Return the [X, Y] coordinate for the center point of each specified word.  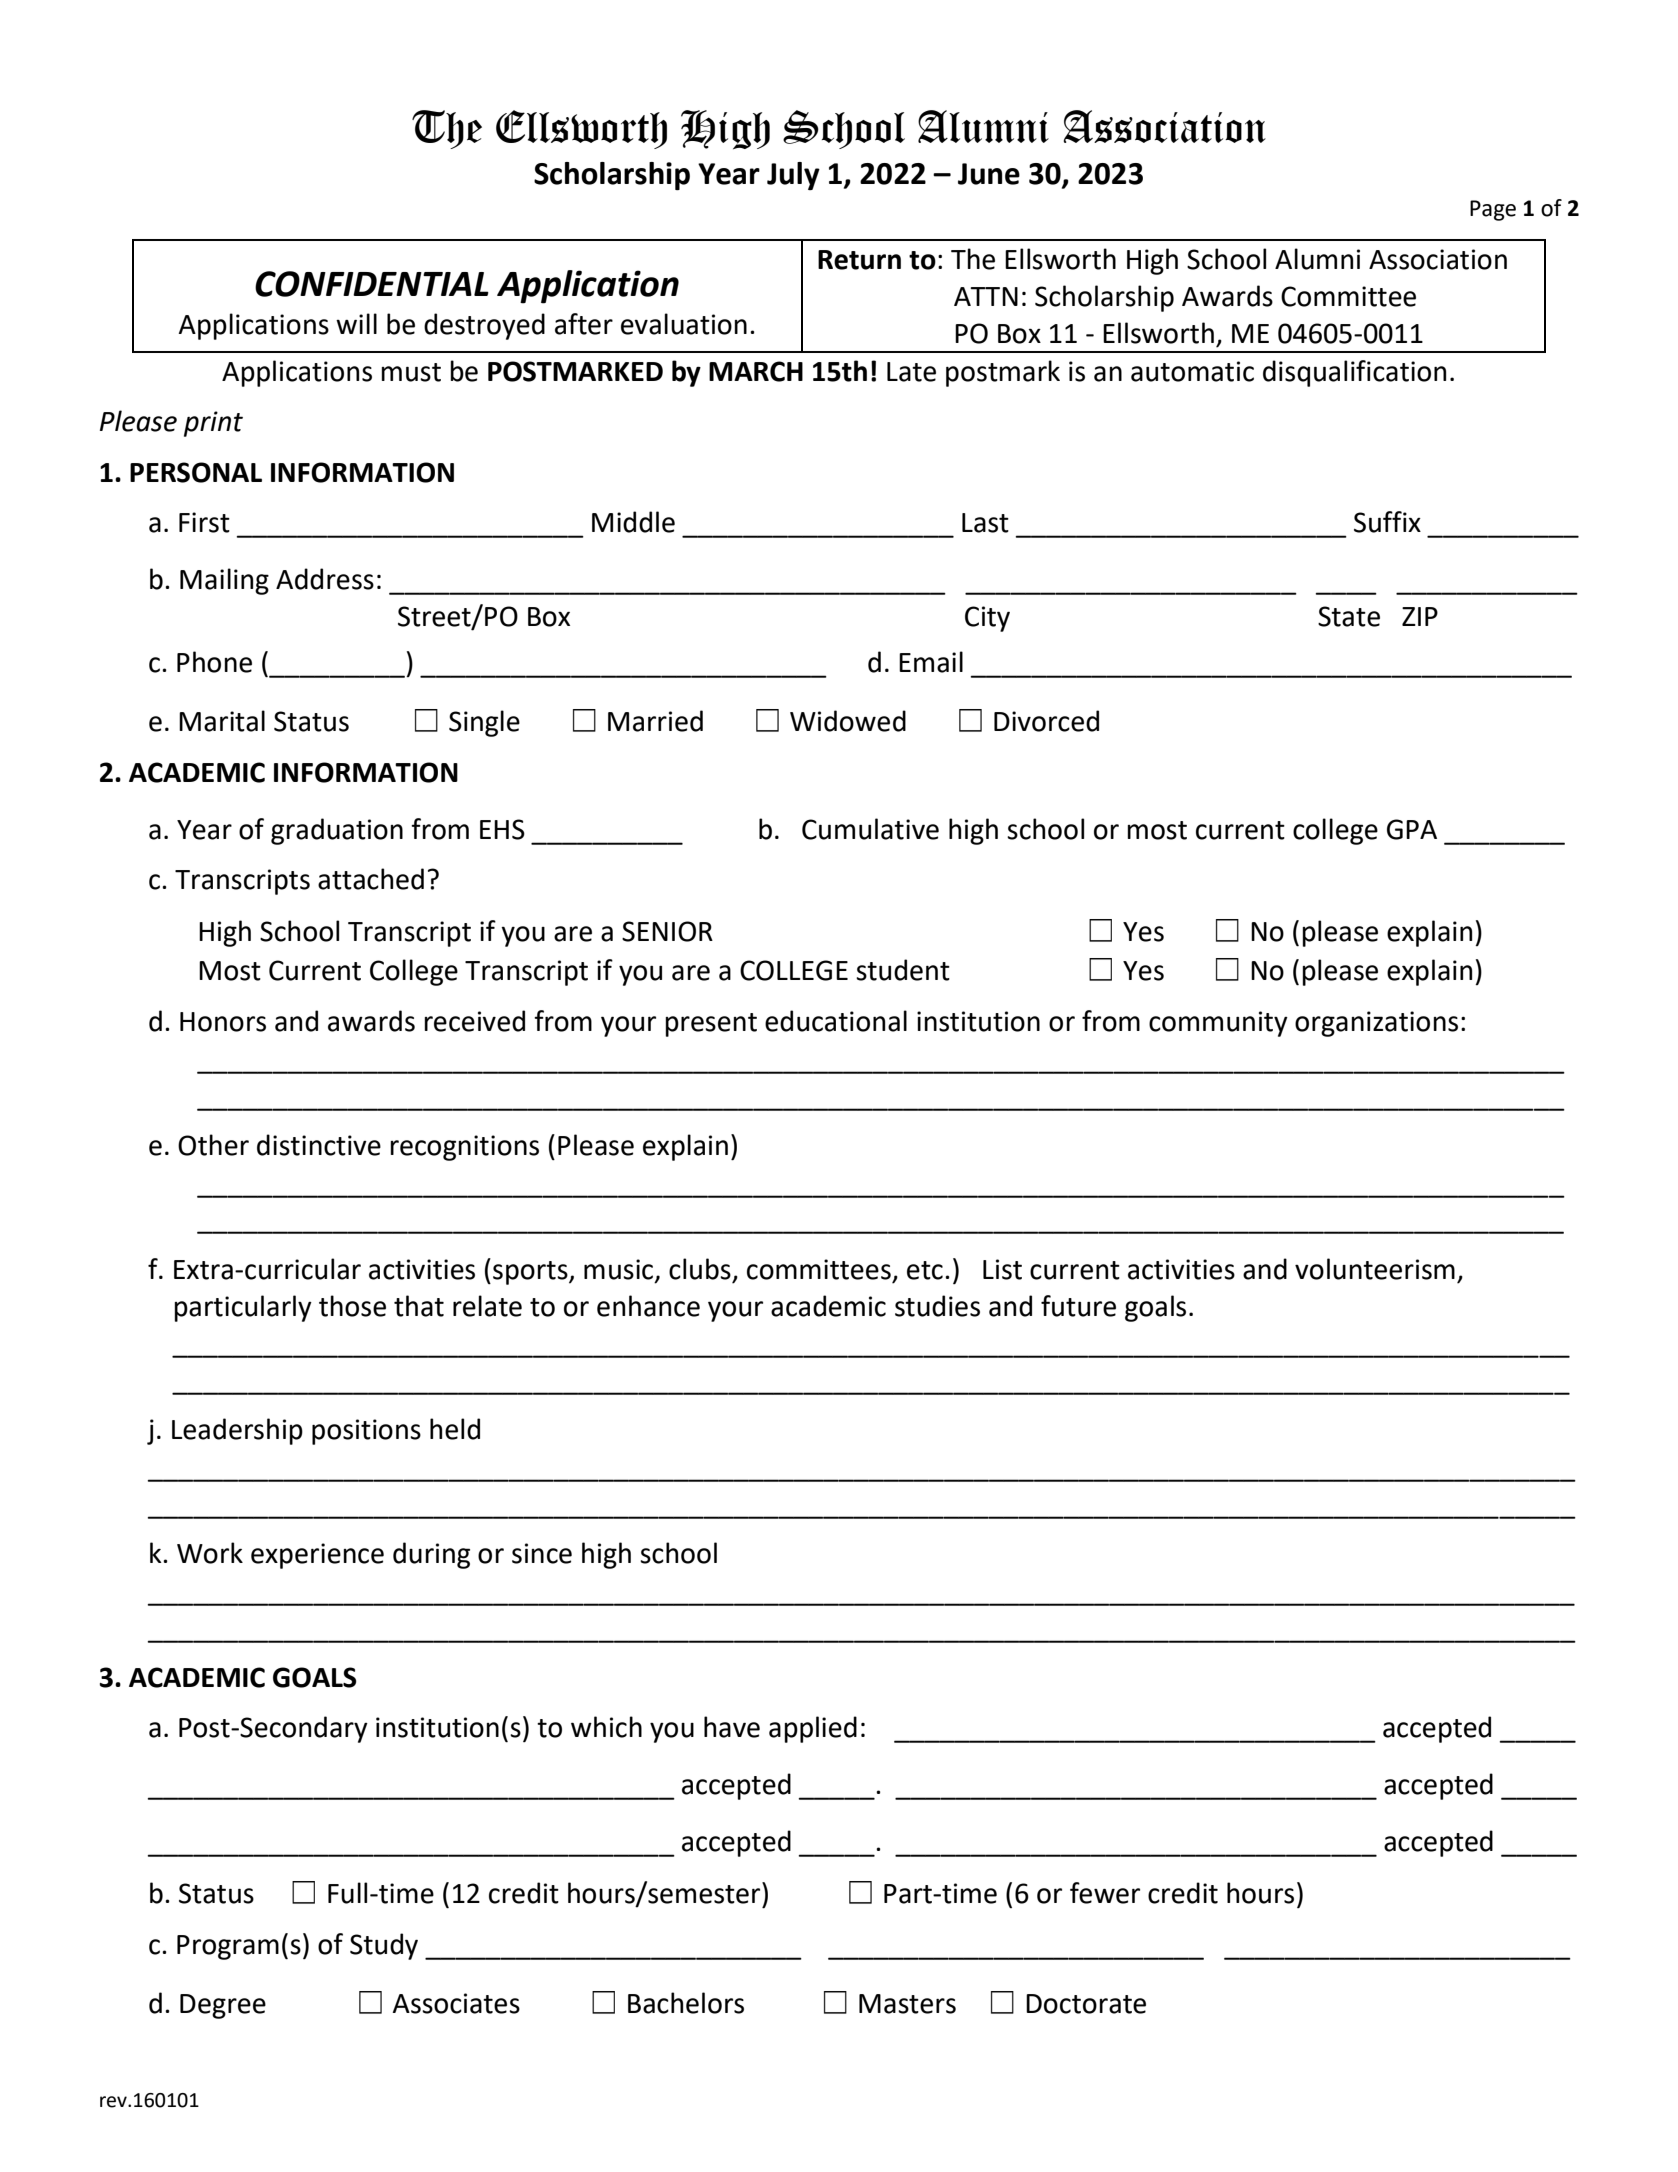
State [1349, 616]
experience [317, 1556]
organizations [1376, 1024]
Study [384, 1946]
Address [325, 579]
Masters [907, 2004]
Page [1493, 210]
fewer [1105, 1893]
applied [813, 1729]
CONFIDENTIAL [372, 284]
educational [836, 1021]
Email [931, 662]
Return [859, 260]
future [1078, 1306]
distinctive [319, 1145]
